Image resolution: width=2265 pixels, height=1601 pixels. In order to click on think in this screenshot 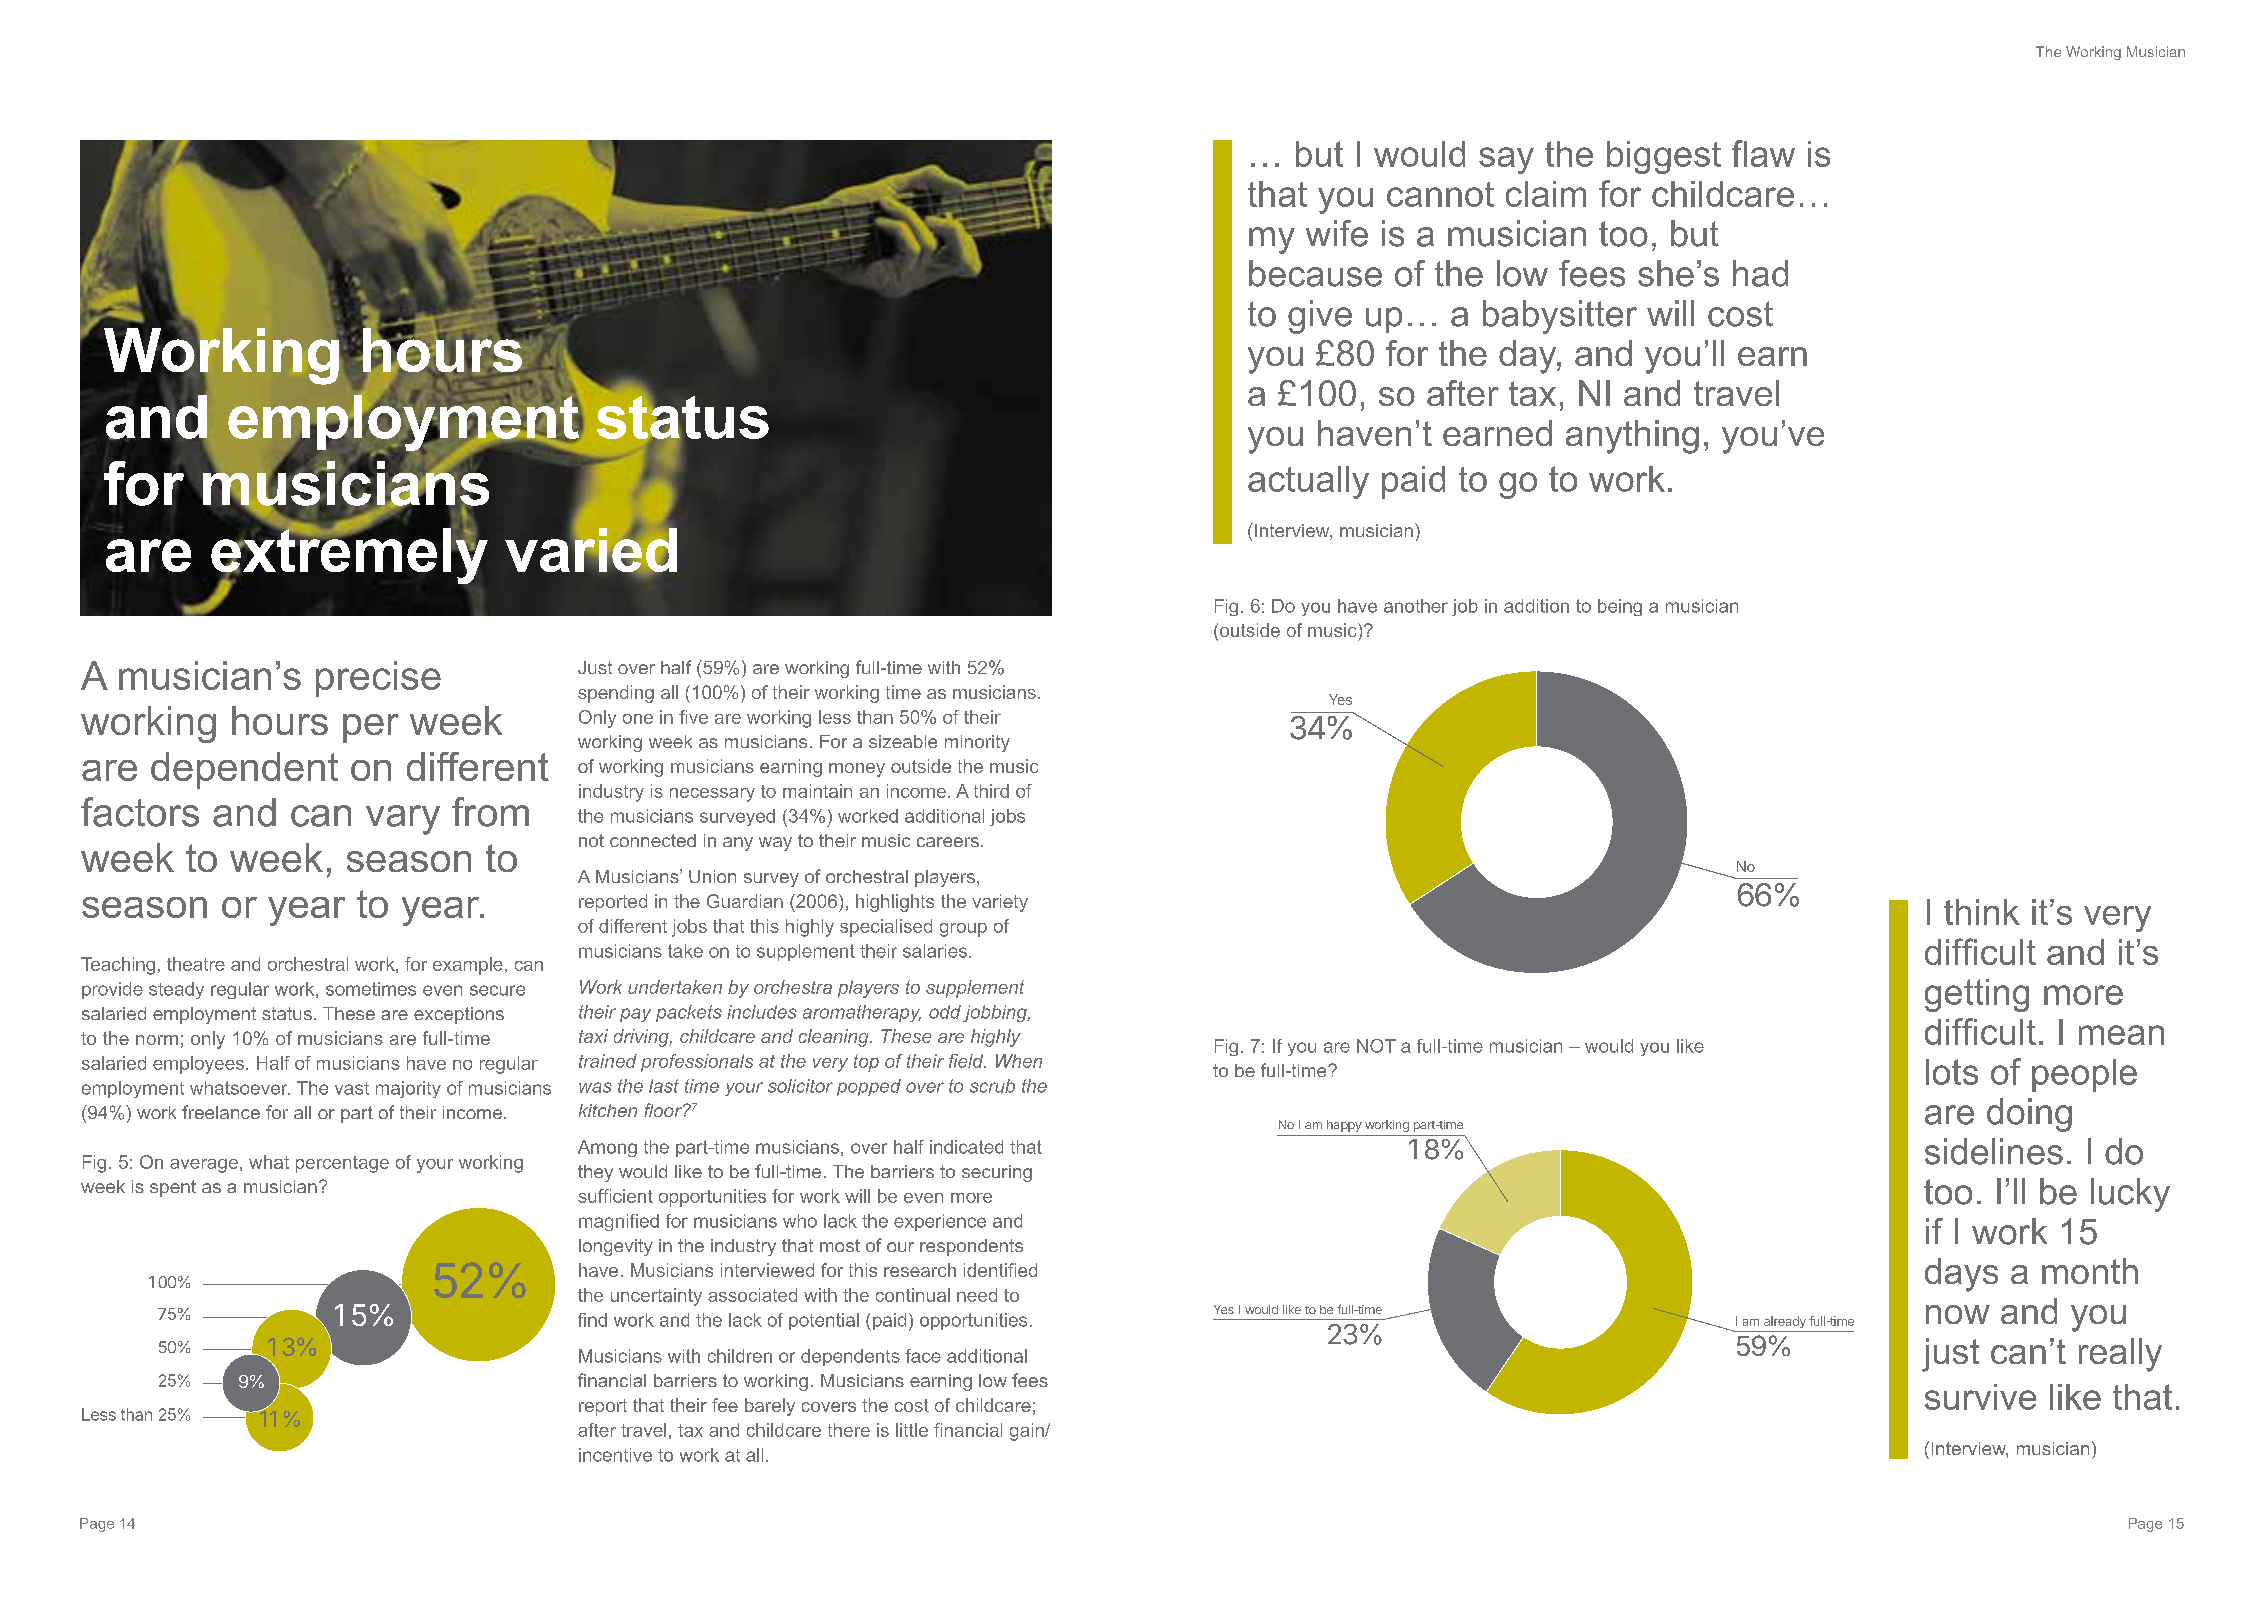, I will do `click(1982, 912)`.
